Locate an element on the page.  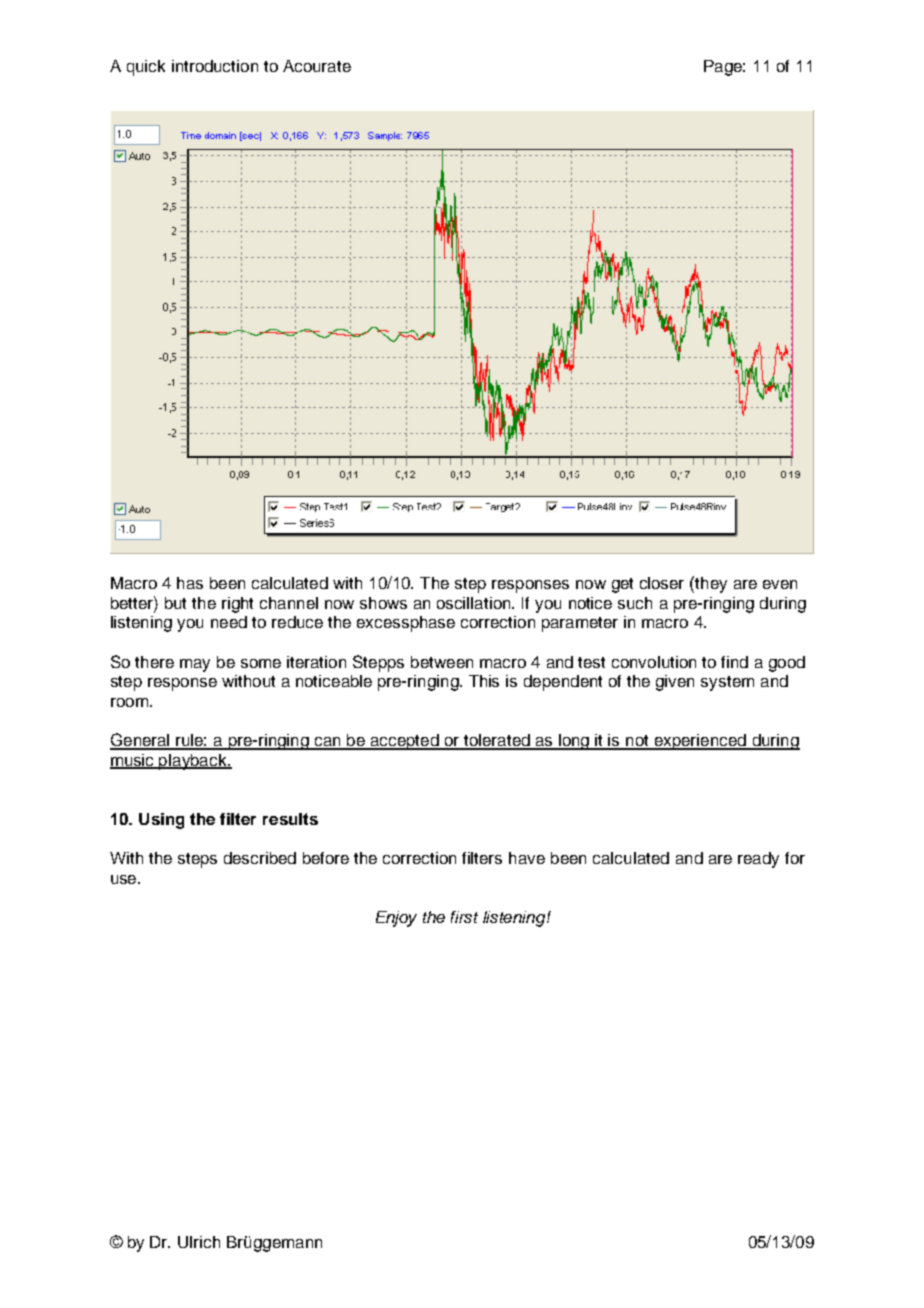
they is located at coordinates (710, 584).
